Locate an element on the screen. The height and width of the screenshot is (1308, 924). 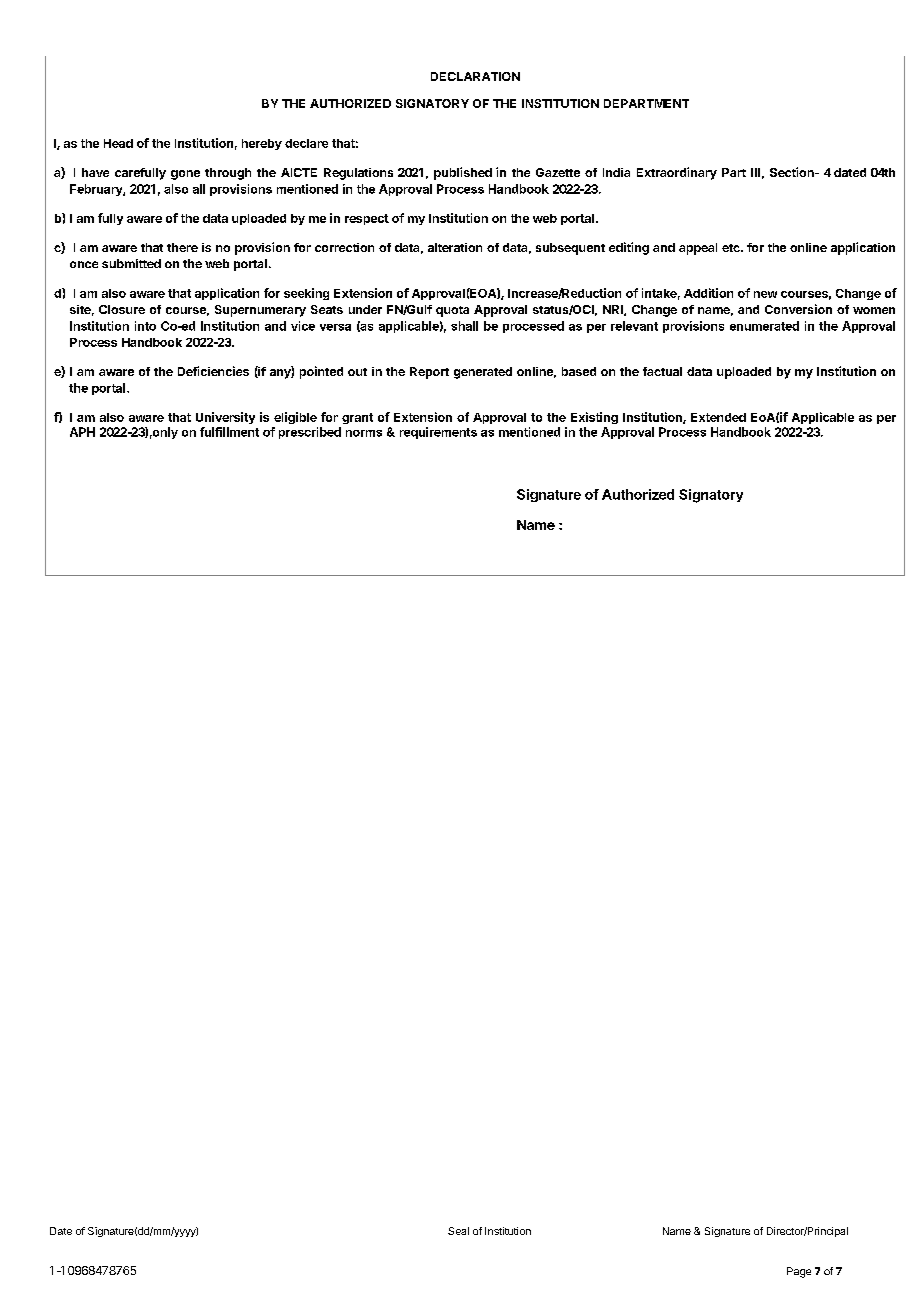
Existing is located at coordinates (594, 418).
